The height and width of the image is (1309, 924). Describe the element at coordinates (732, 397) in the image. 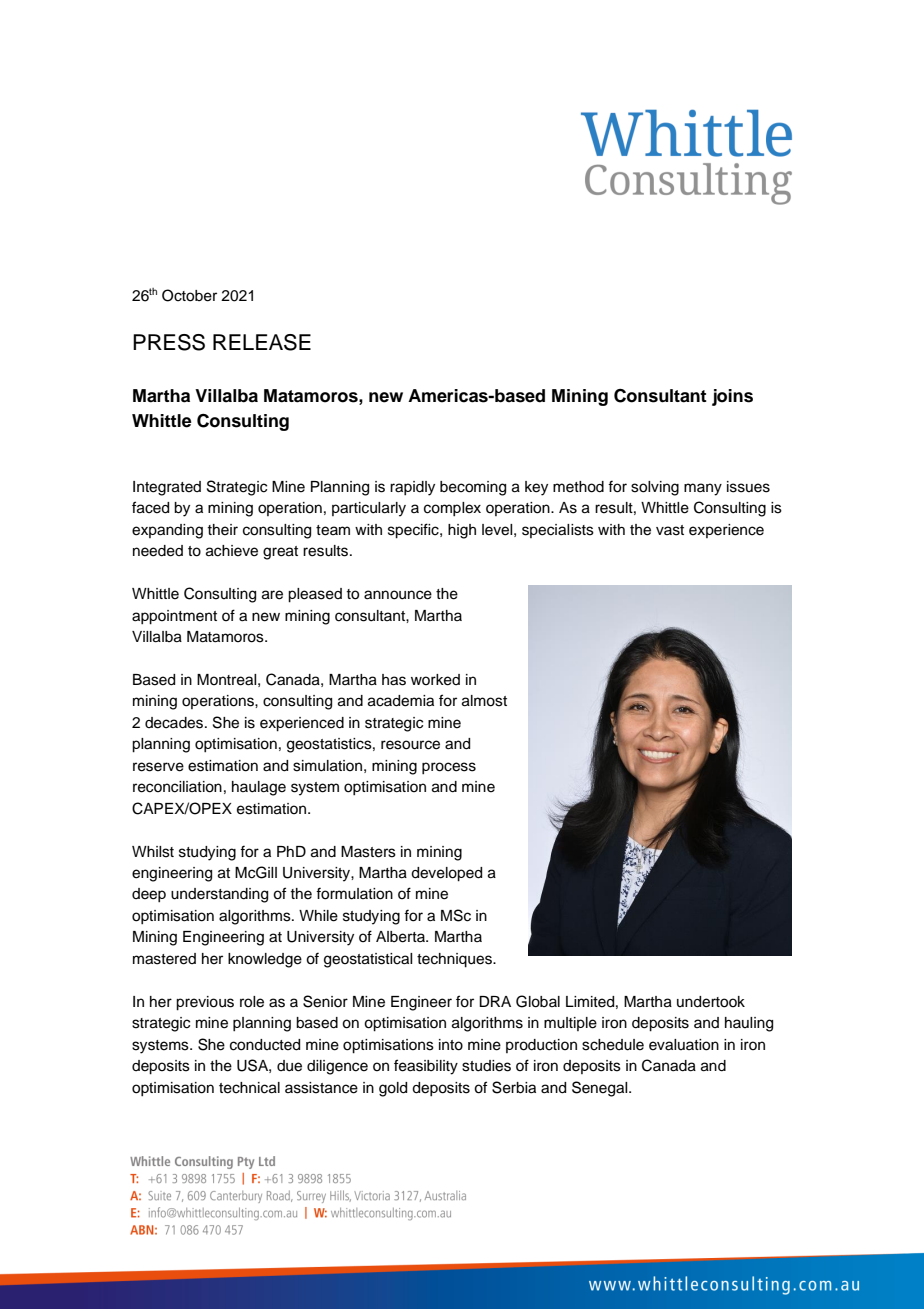

I see `joins` at that location.
